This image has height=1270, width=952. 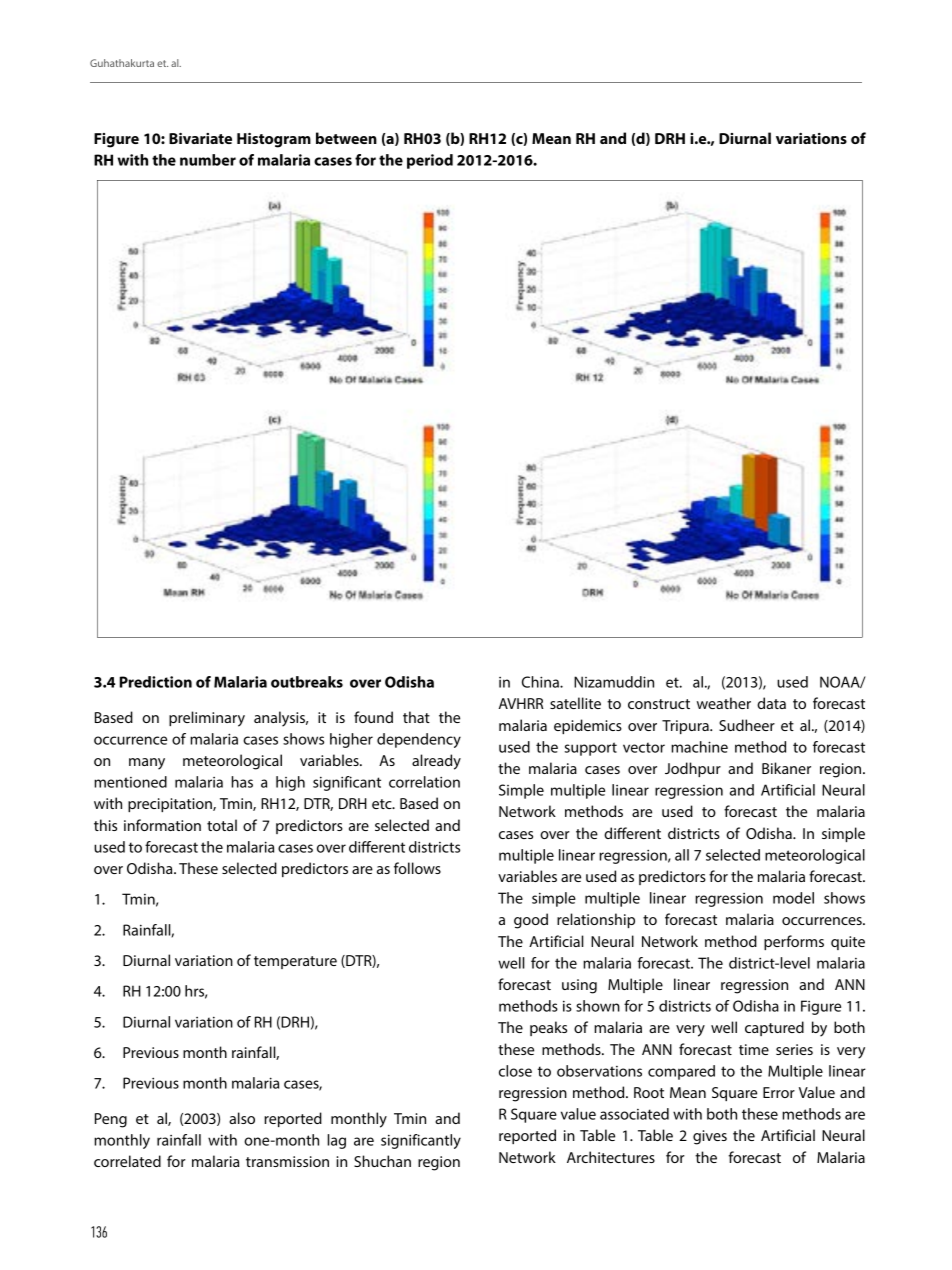 What do you see at coordinates (430, 161) in the image?
I see `period` at bounding box center [430, 161].
